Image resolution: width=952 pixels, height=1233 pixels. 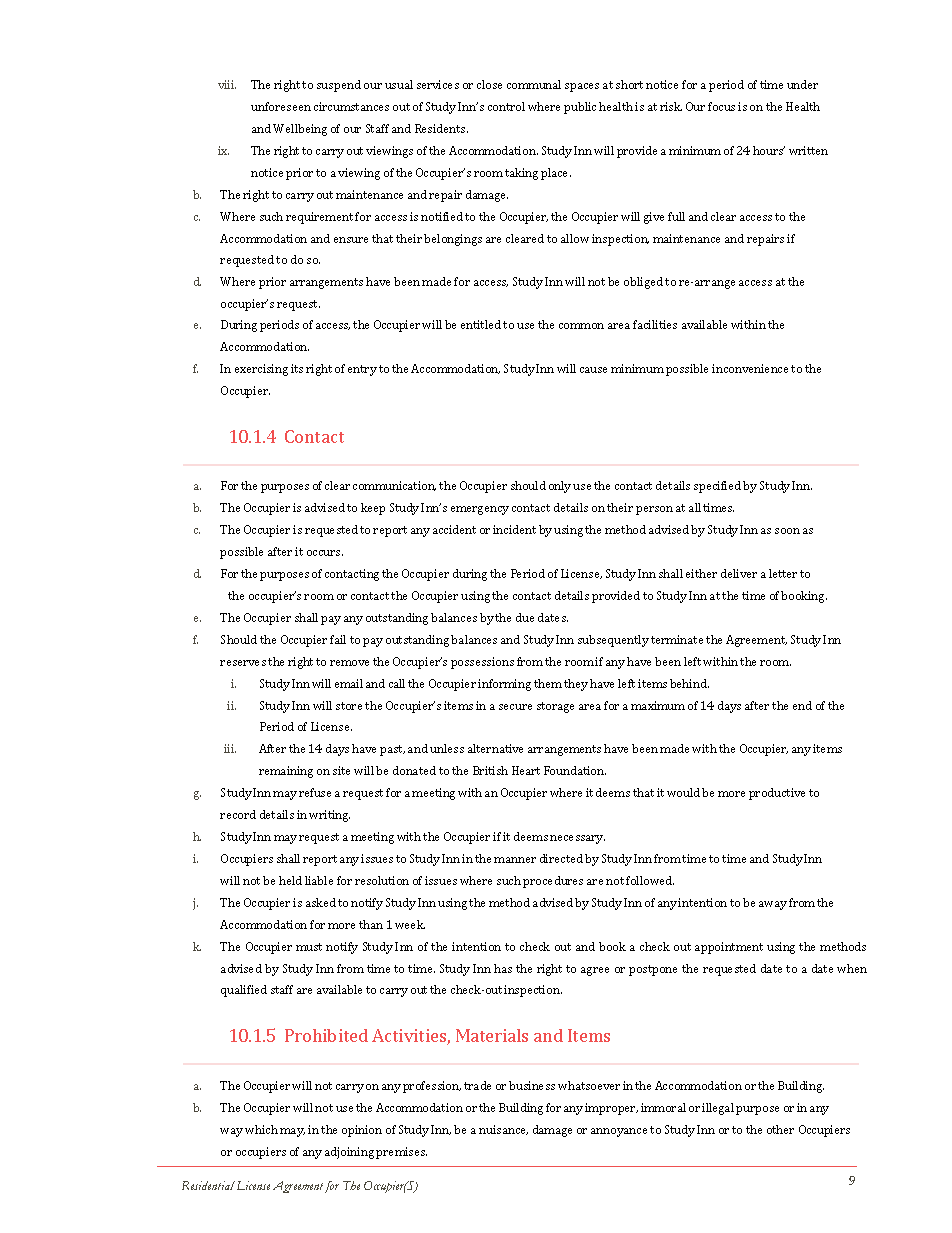 What do you see at coordinates (560, 487) in the screenshot?
I see `only` at bounding box center [560, 487].
